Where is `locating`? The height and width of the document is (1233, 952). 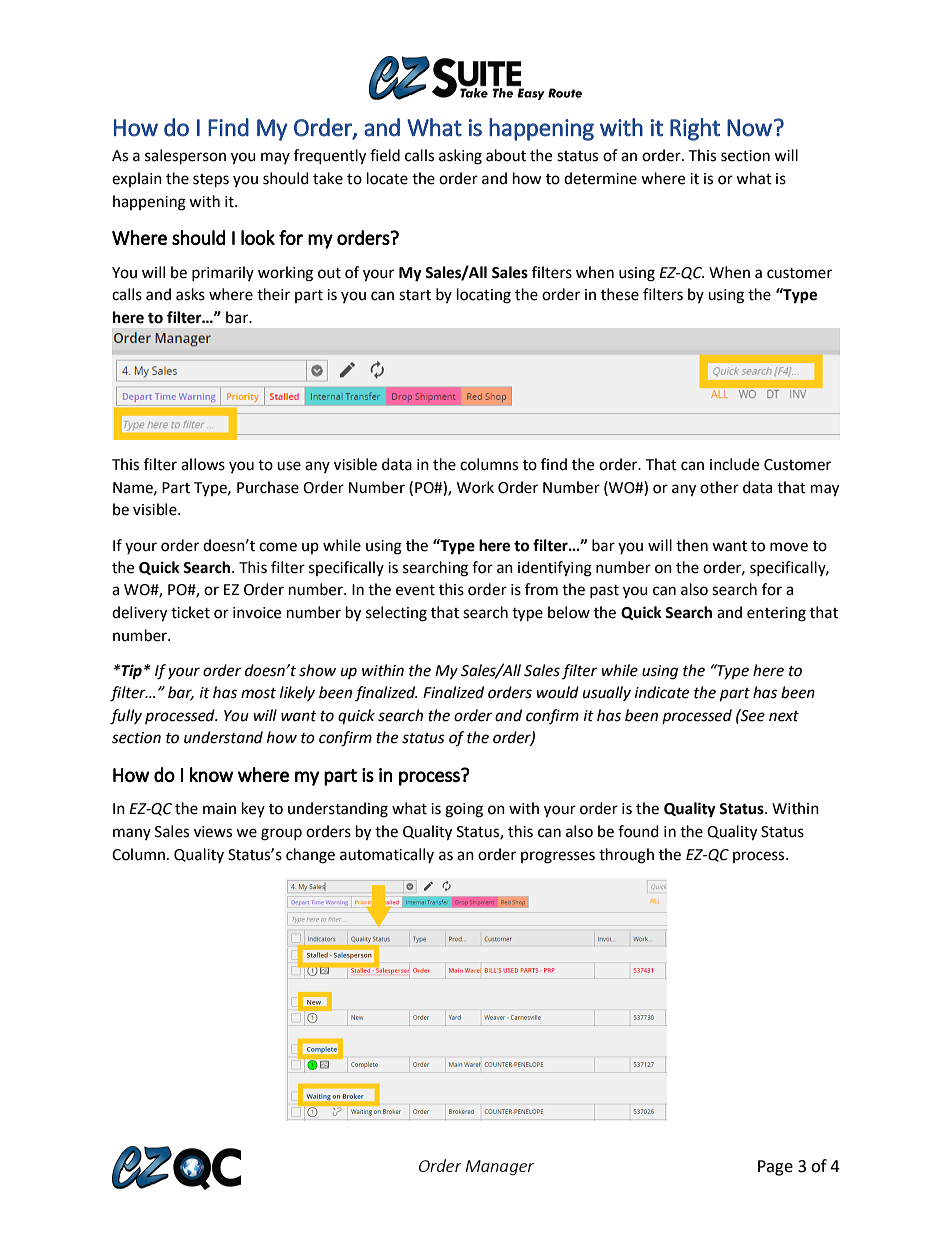
locating is located at coordinates (484, 296).
